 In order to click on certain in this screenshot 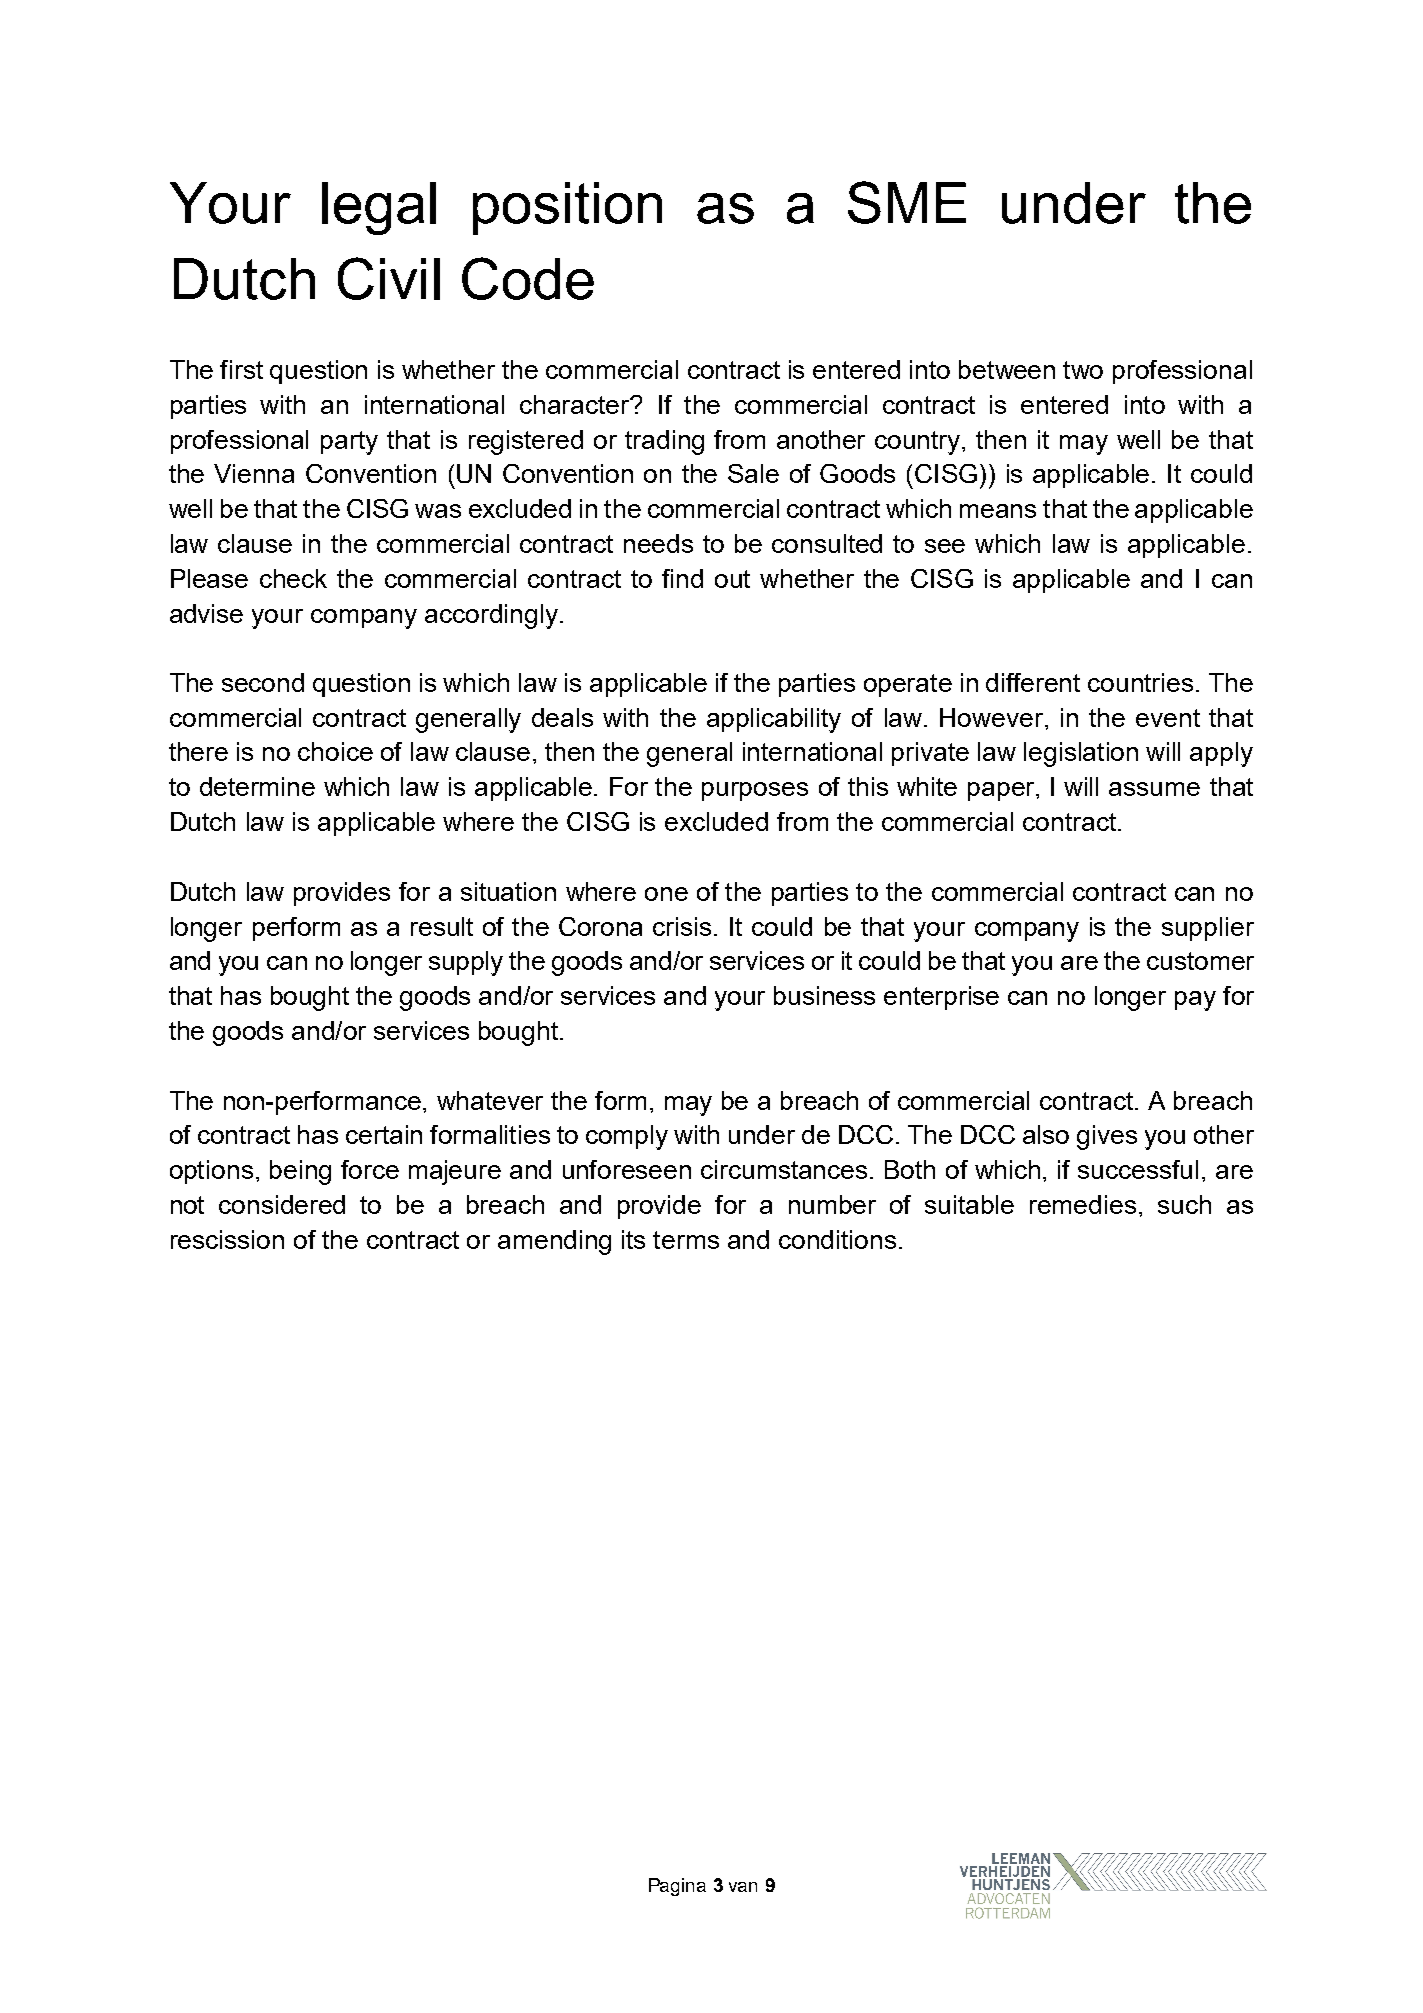, I will do `click(384, 1134)`.
